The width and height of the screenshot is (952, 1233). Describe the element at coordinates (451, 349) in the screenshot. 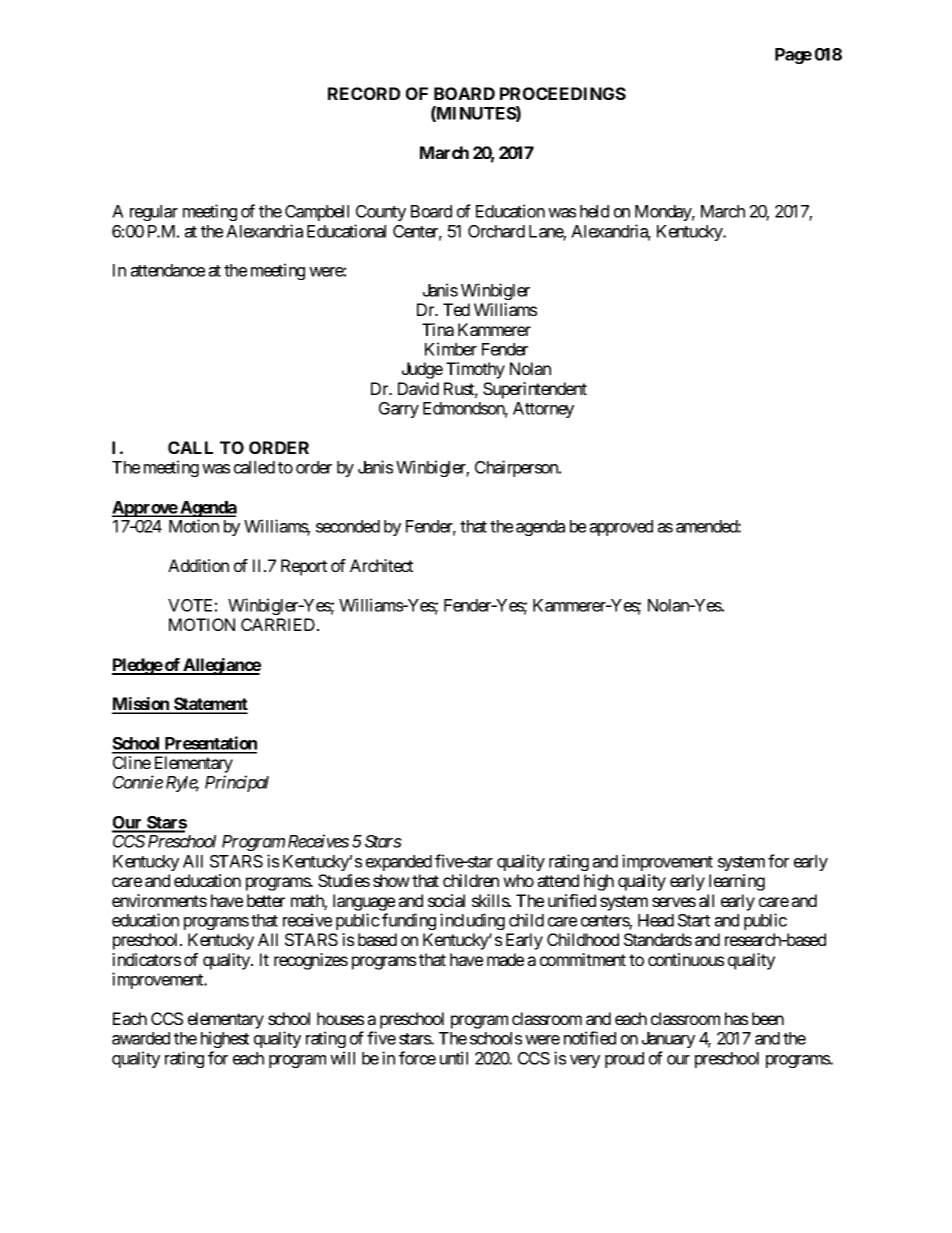

I see `Kimber` at that location.
